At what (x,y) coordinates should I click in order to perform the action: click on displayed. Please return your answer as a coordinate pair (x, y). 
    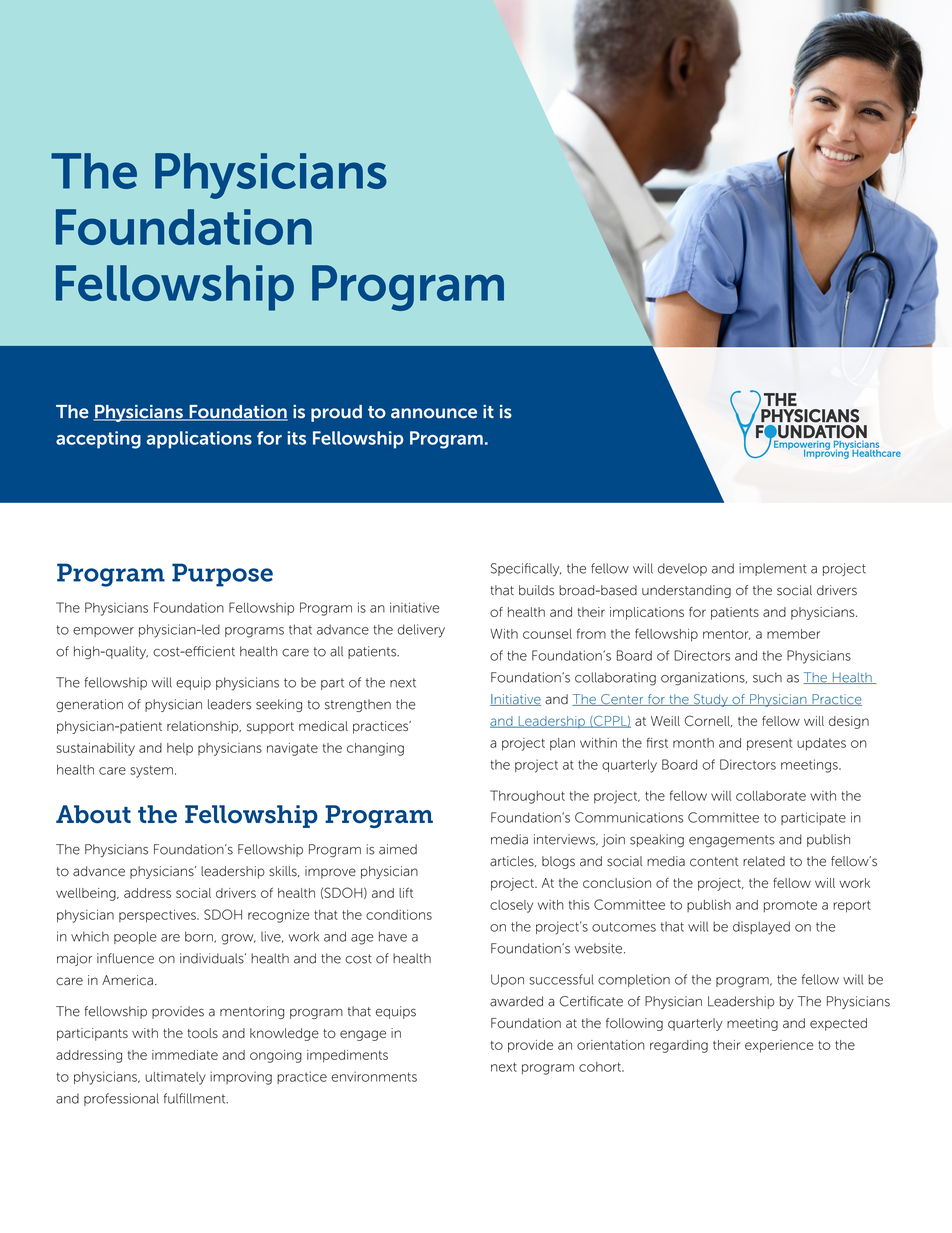
    Looking at the image, I should click on (761, 928).
